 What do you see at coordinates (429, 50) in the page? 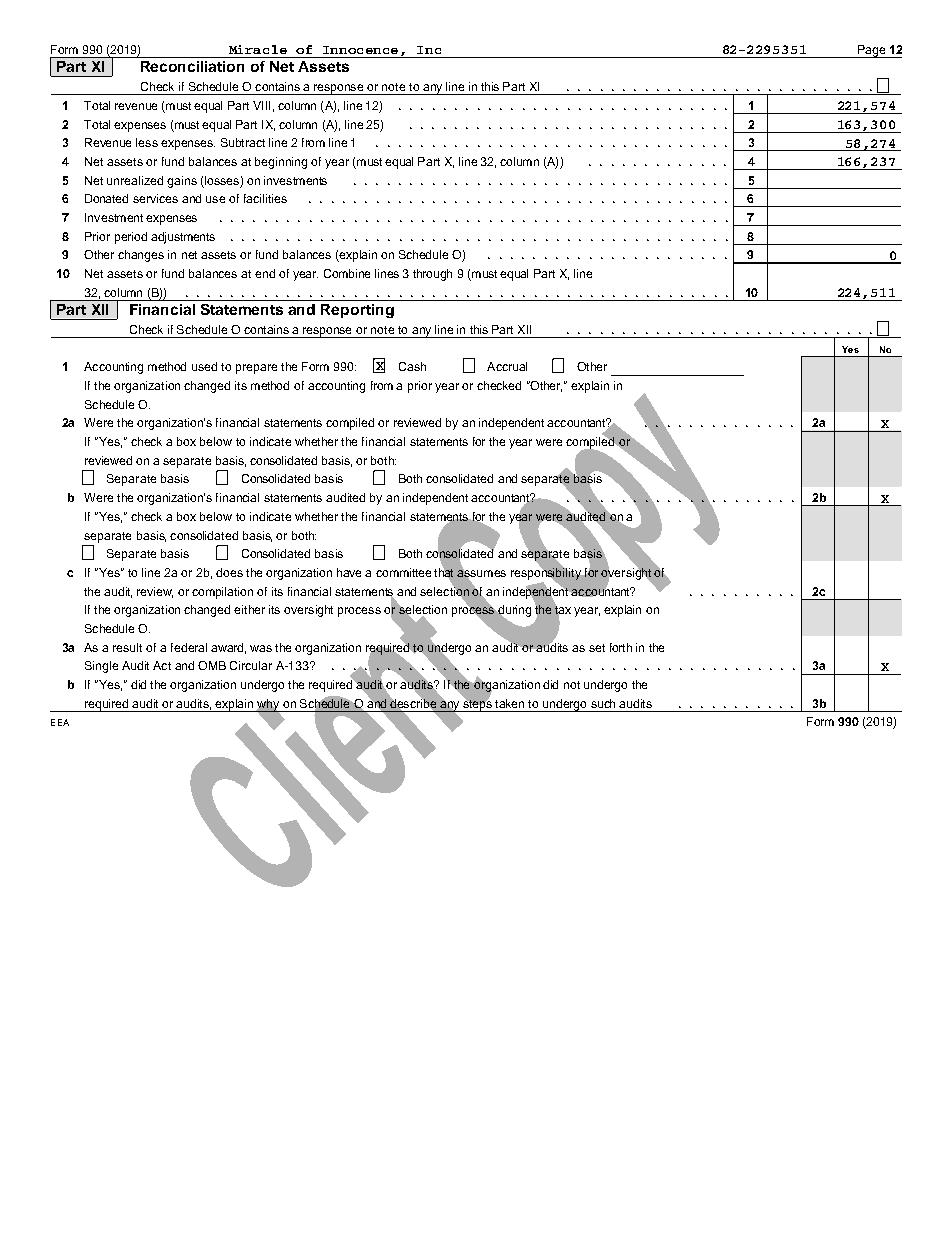
I see `Inc` at bounding box center [429, 50].
